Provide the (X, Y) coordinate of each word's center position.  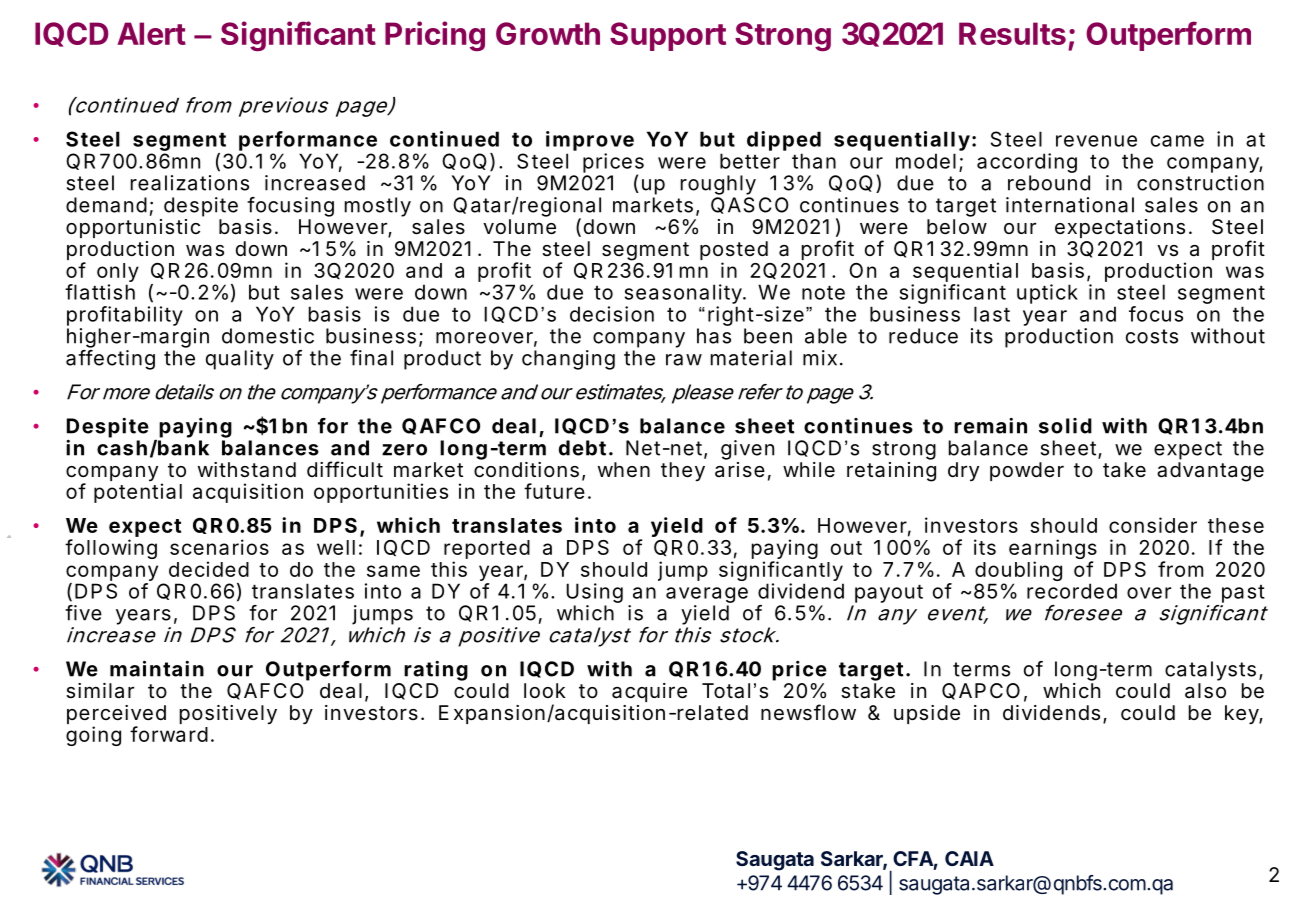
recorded (1072, 591)
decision (612, 314)
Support (668, 36)
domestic (268, 336)
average (707, 595)
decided (209, 569)
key (1242, 714)
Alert (151, 33)
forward (169, 734)
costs (1152, 336)
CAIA (969, 858)
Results (1012, 33)
